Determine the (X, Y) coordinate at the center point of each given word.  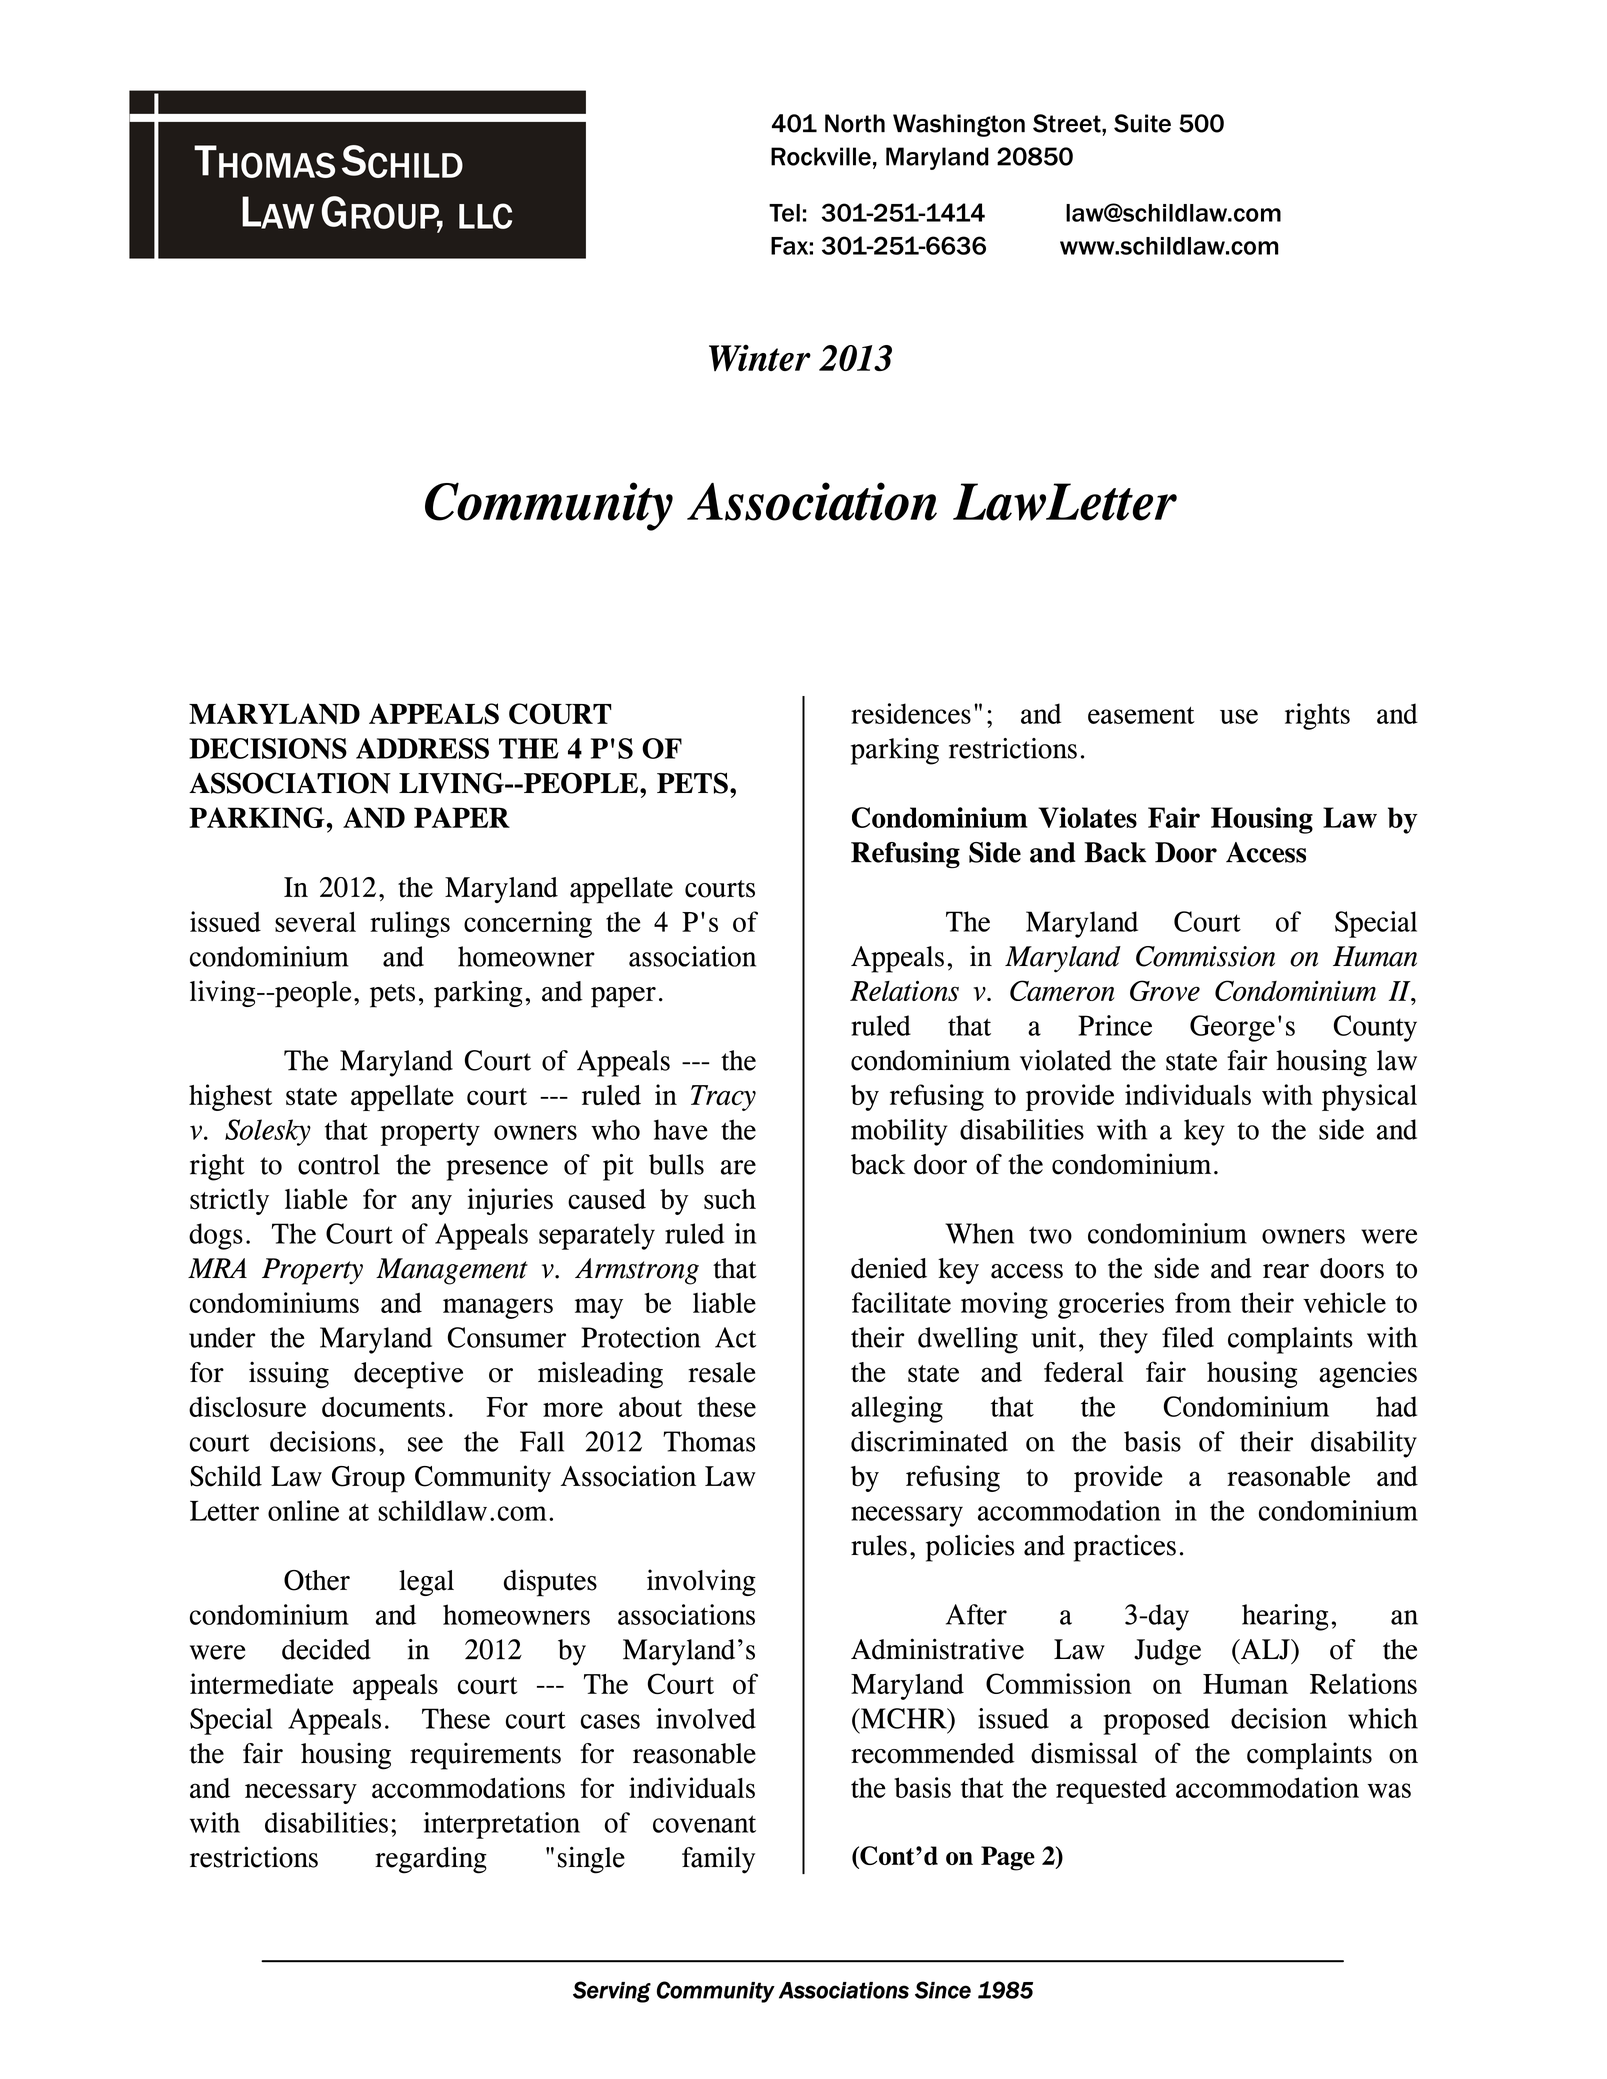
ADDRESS (422, 748)
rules (879, 1545)
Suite (1142, 123)
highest (230, 1097)
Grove (1165, 990)
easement (1141, 715)
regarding (431, 1860)
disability (1364, 1444)
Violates (1087, 817)
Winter (760, 357)
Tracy (723, 1098)
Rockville (821, 156)
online (303, 1510)
